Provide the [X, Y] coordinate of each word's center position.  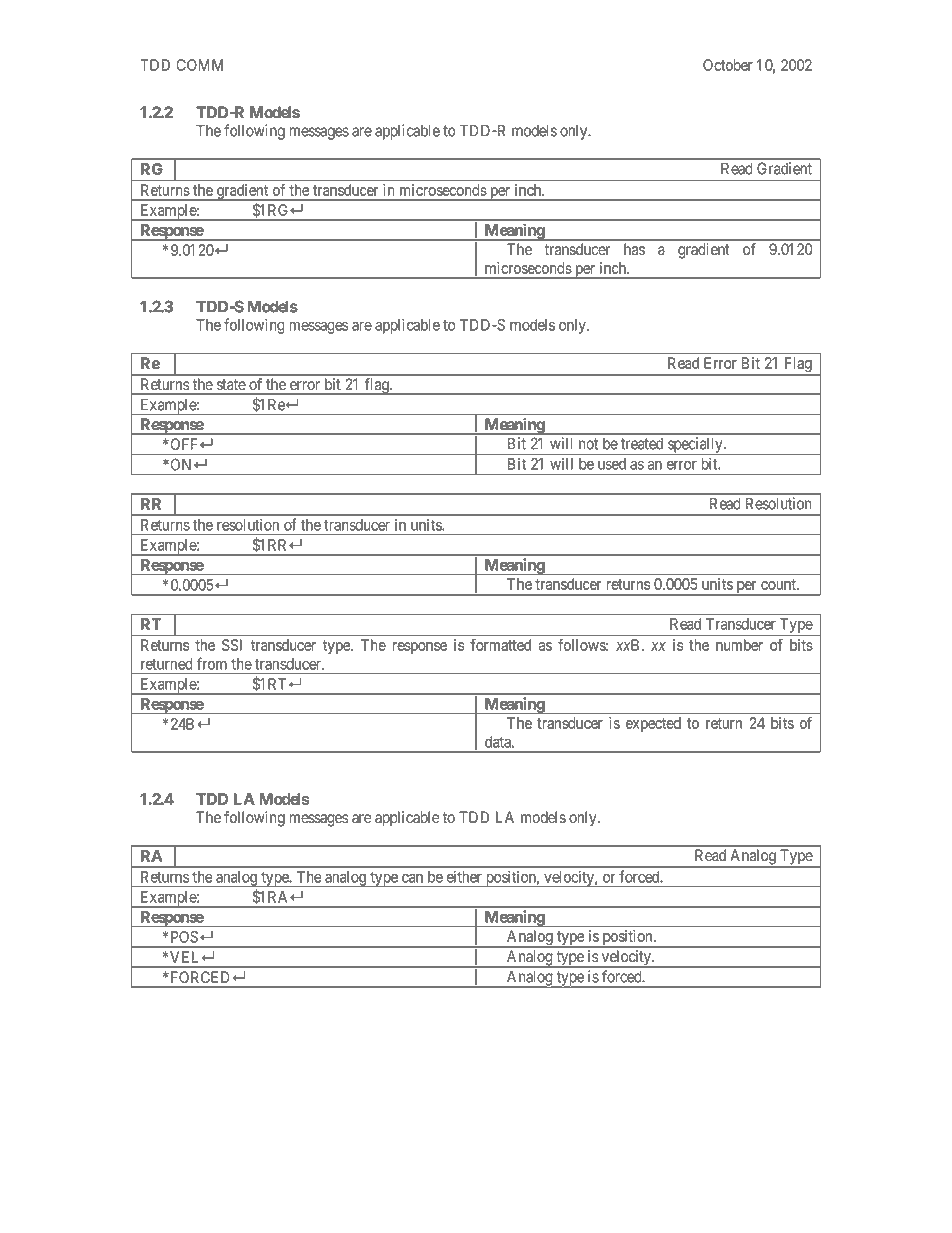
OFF [184, 444]
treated [642, 444]
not [588, 444]
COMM [200, 65]
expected [653, 724]
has [634, 249]
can [412, 878]
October [728, 65]
